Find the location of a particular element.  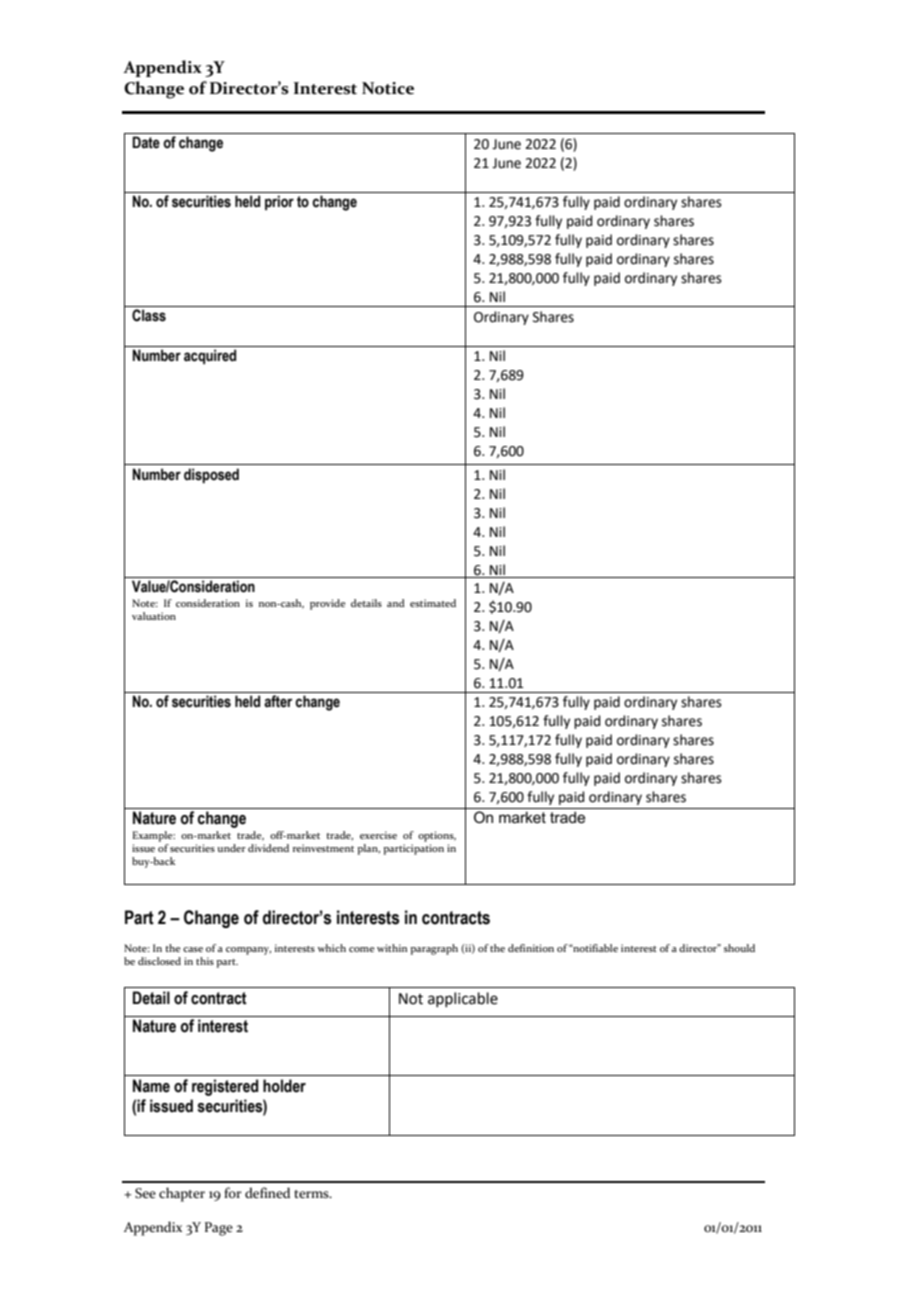

should is located at coordinates (739, 948).
